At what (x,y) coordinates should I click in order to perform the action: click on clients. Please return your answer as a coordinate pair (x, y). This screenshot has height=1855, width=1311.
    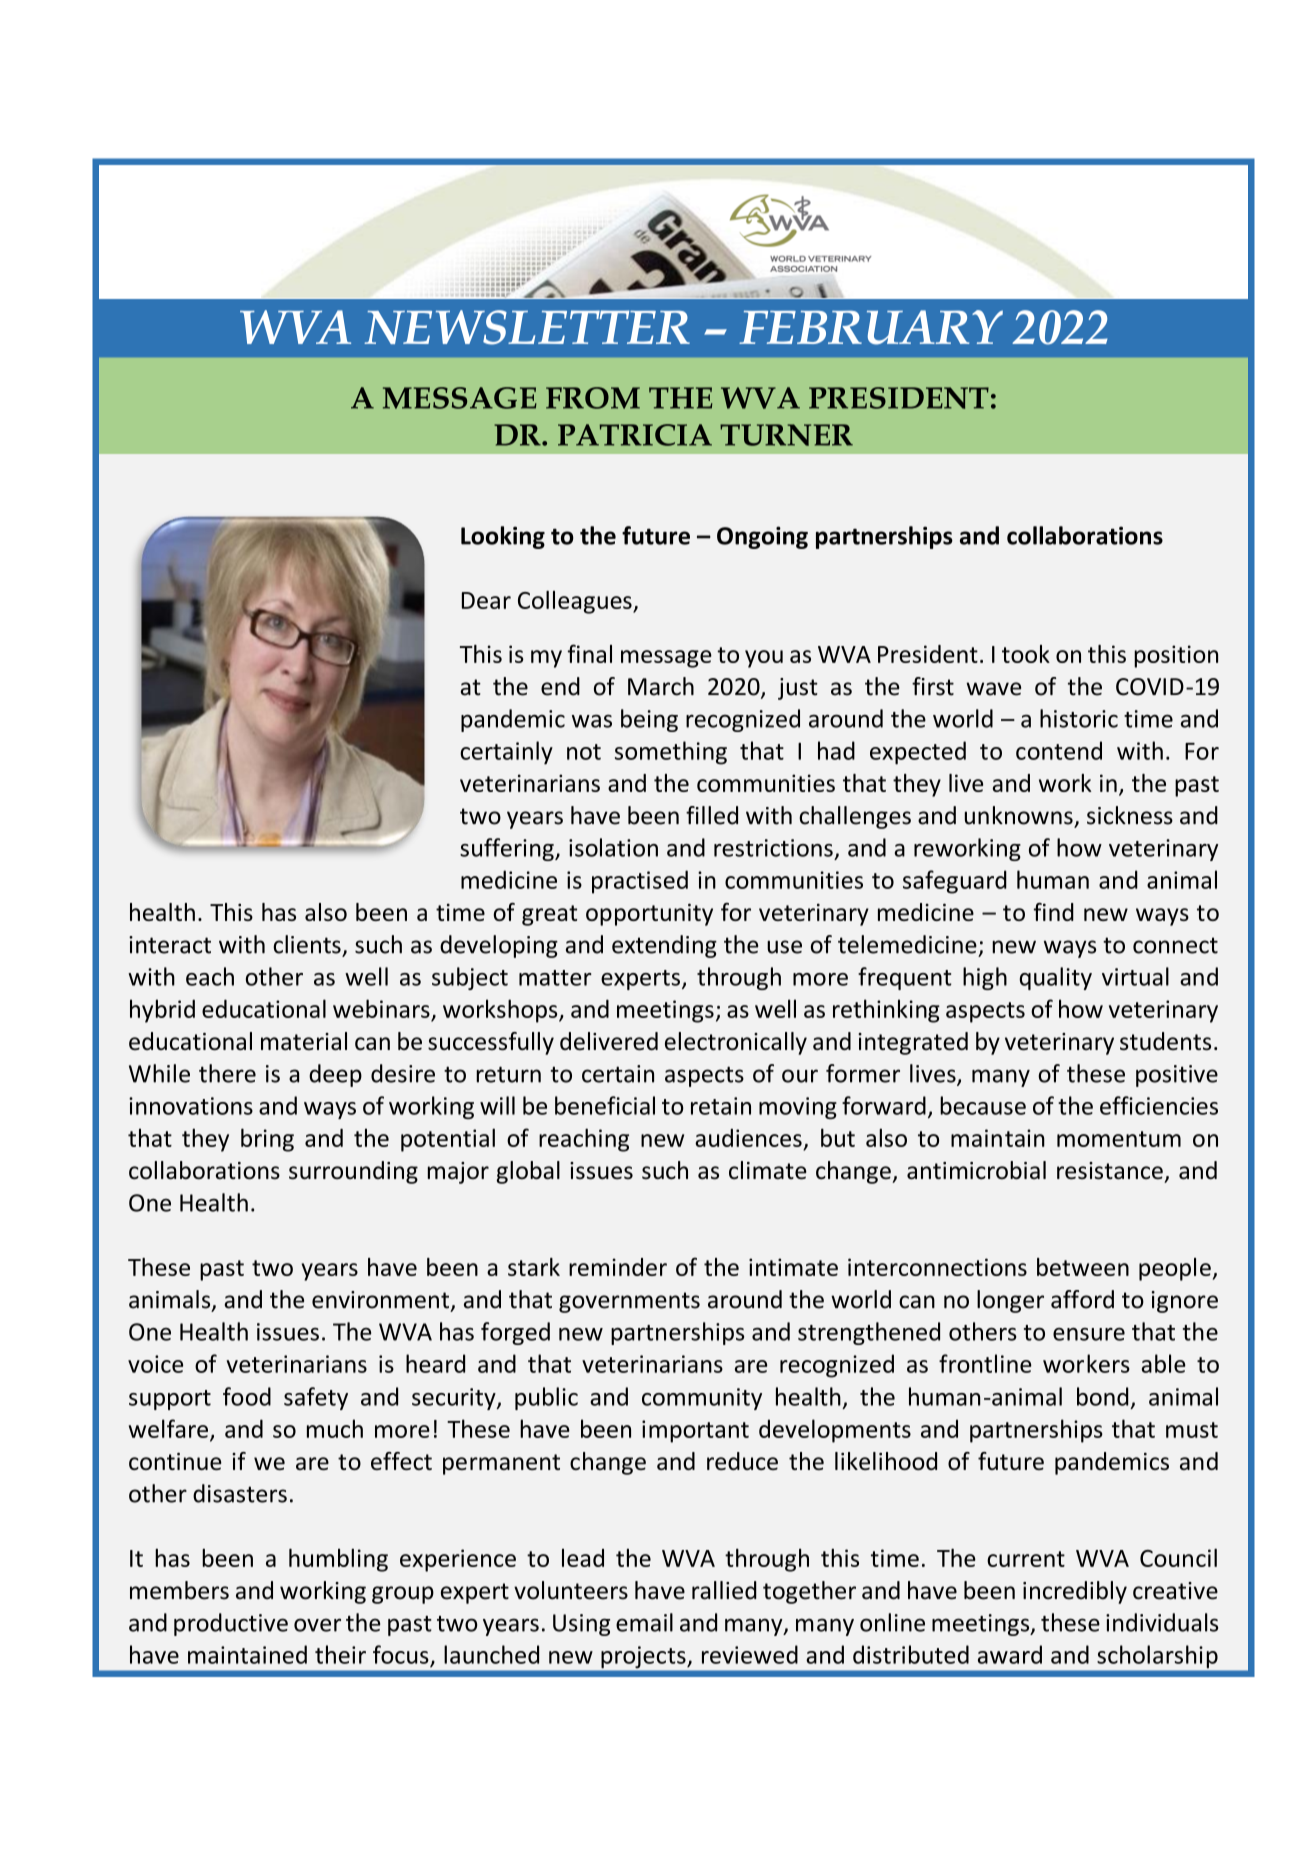
    Looking at the image, I should click on (307, 944).
